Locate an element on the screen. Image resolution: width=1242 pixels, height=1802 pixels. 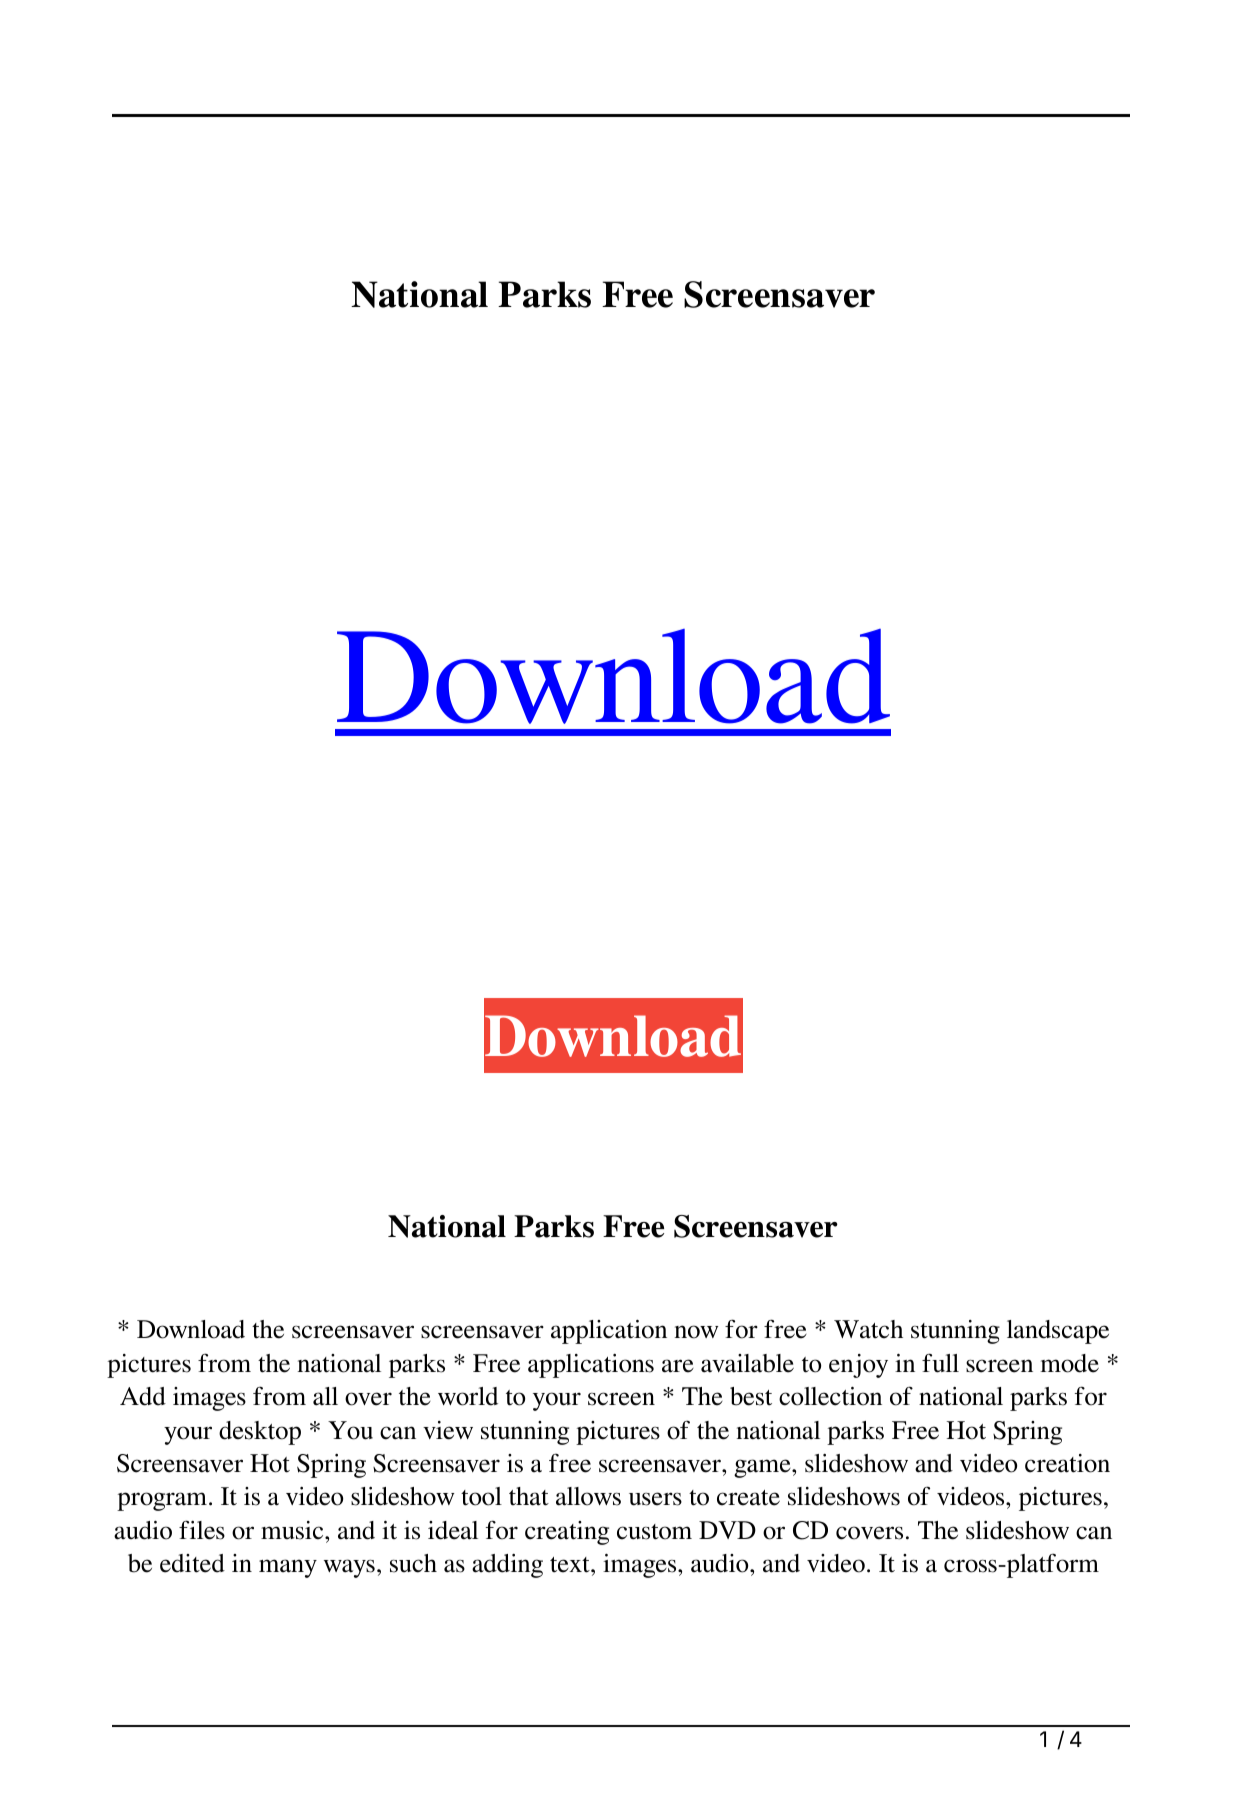
landscape is located at coordinates (1058, 1332).
